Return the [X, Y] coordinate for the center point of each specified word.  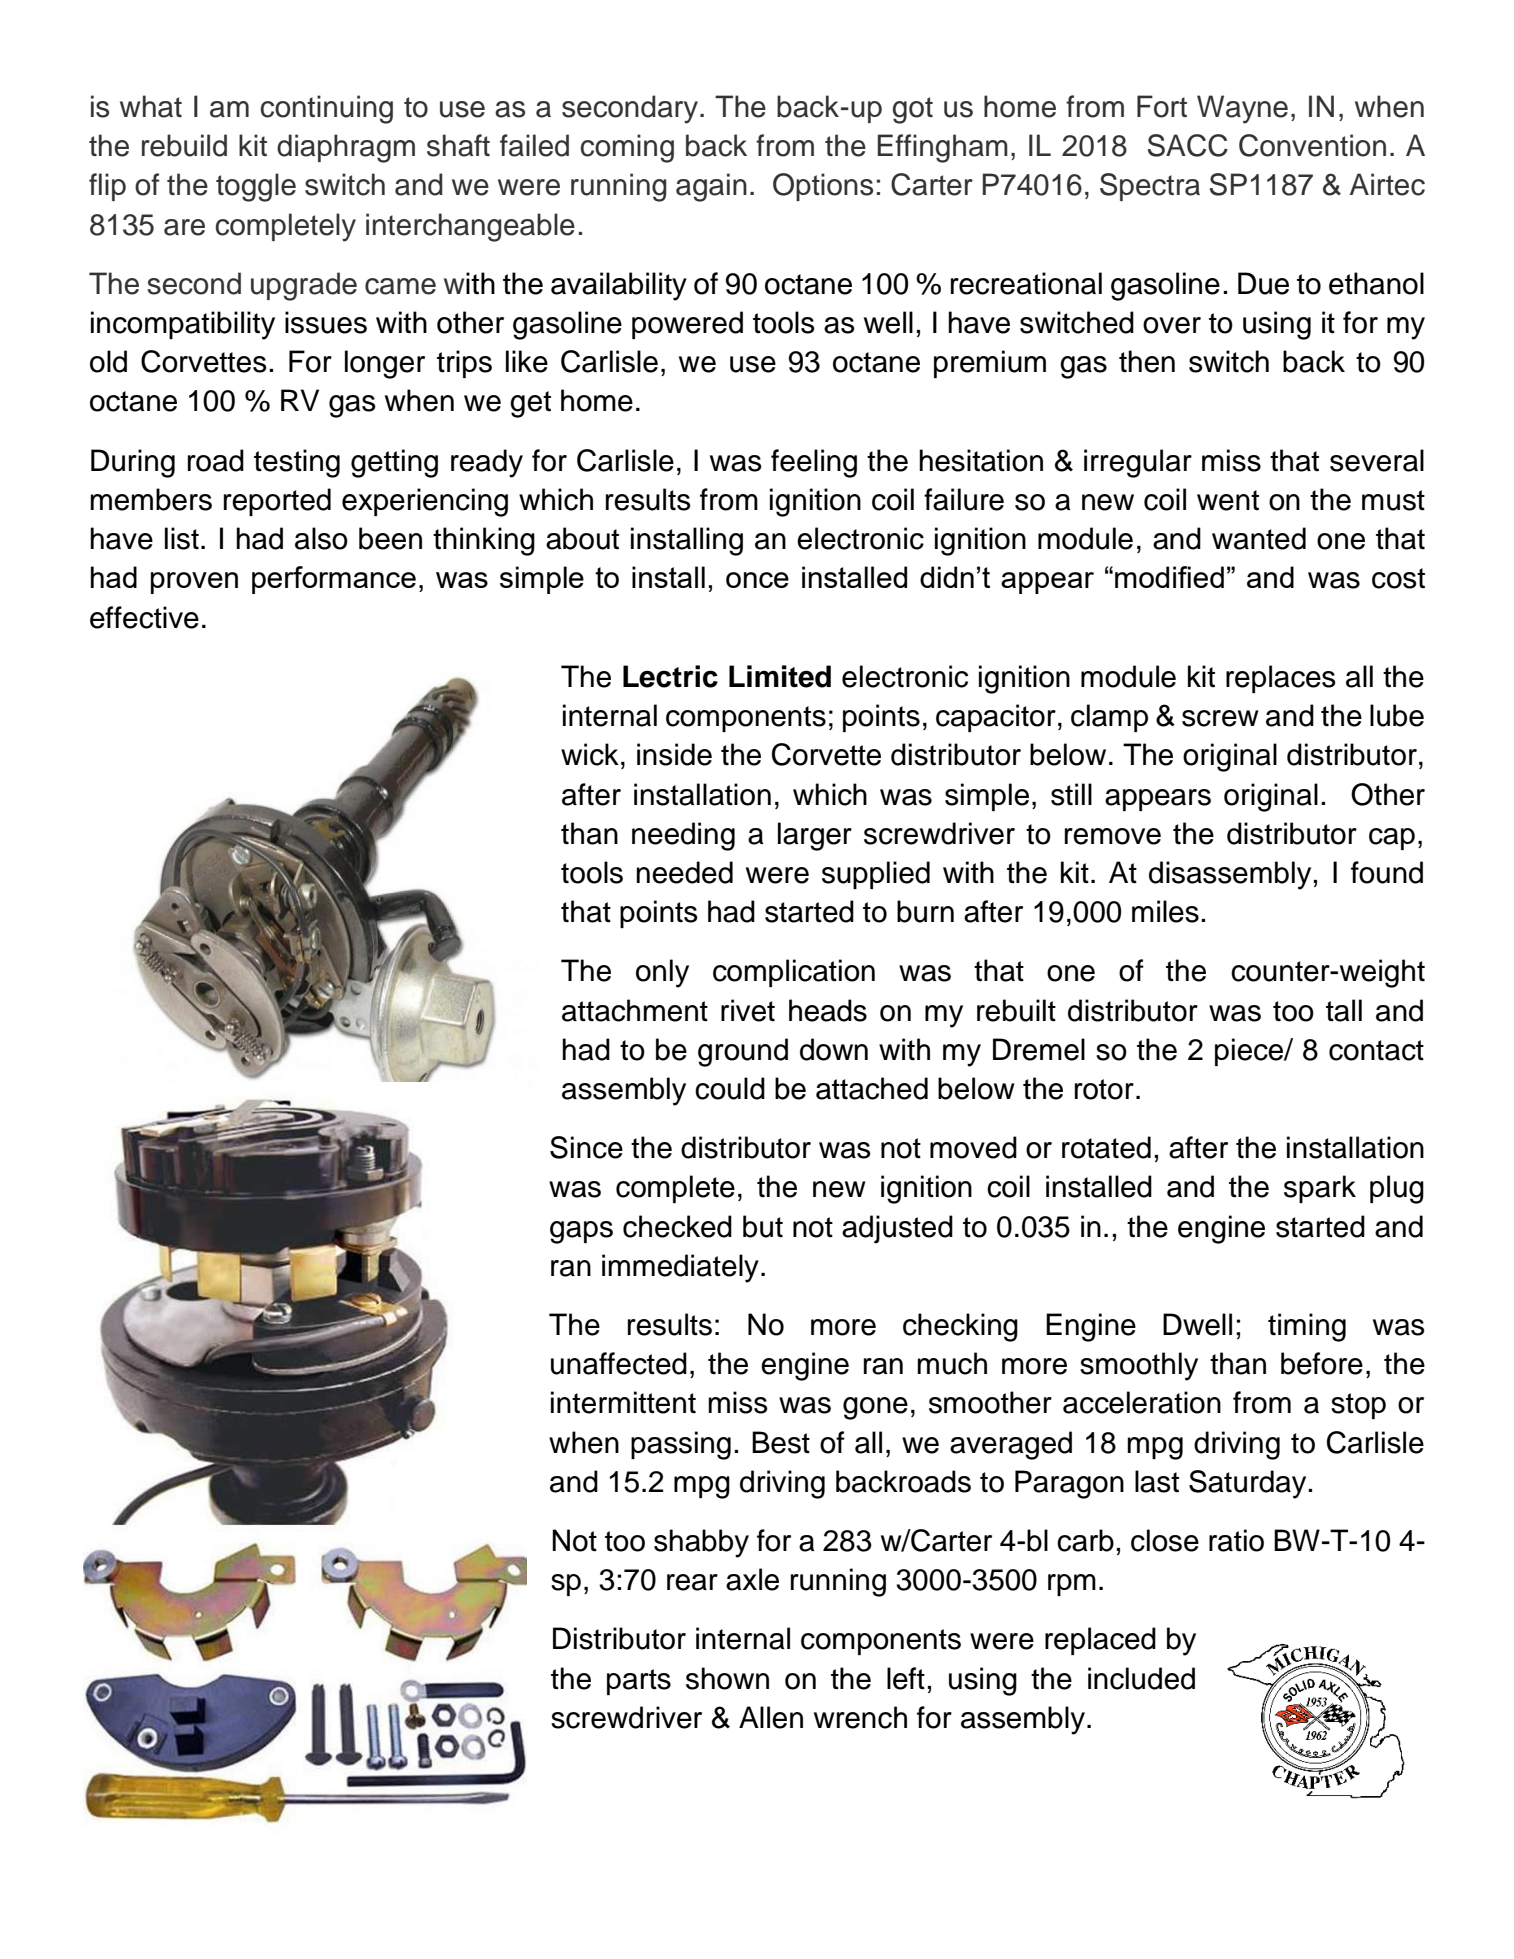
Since [586, 1147]
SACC [1188, 145]
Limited [780, 676]
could [730, 1088]
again [711, 187]
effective [144, 617]
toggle [256, 187]
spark [1320, 1189]
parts [639, 1682]
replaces [1281, 679]
